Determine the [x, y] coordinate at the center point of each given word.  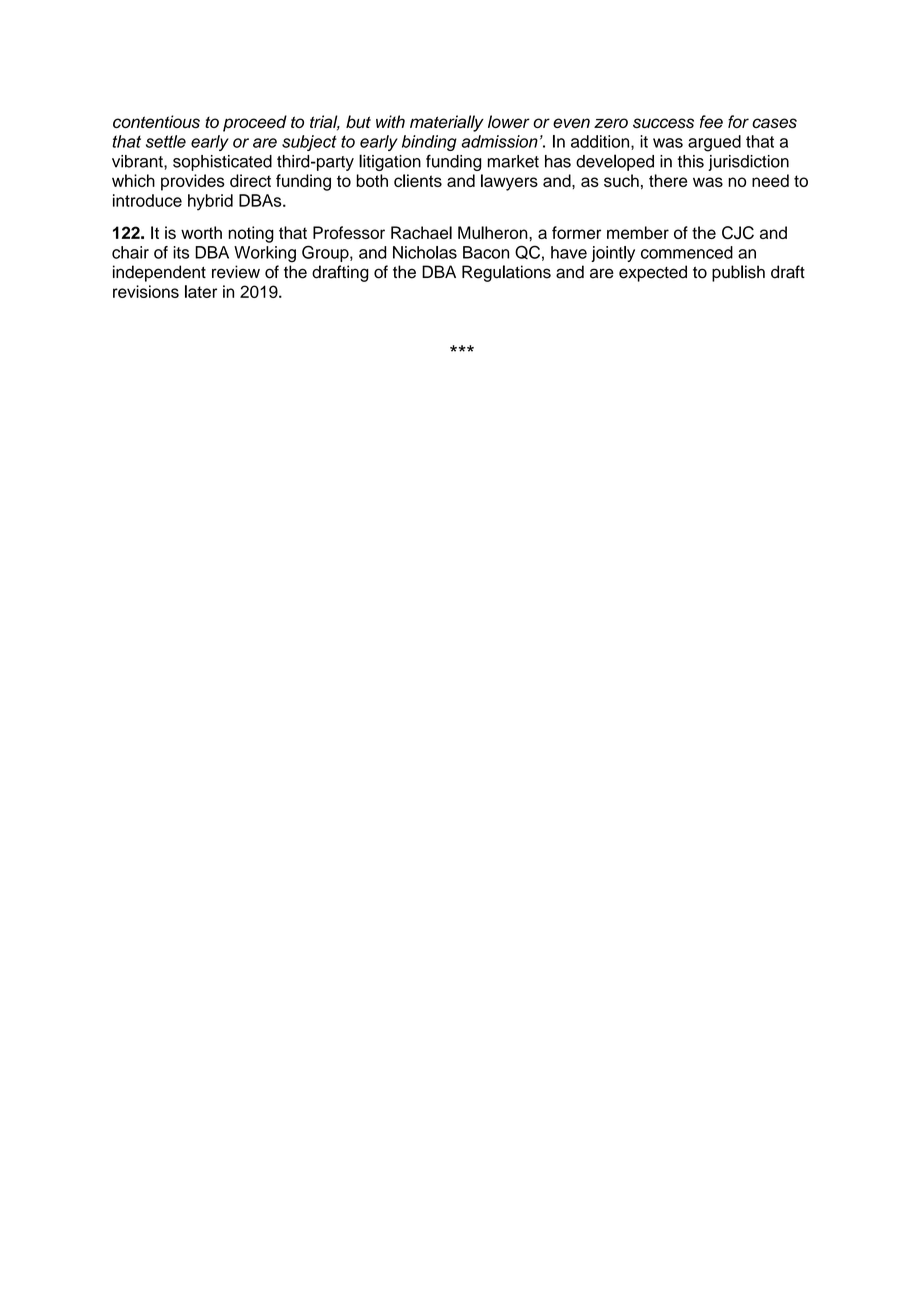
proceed [255, 123]
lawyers [509, 182]
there [668, 180]
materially [447, 123]
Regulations [506, 273]
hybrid [210, 202]
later [201, 291]
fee [711, 121]
